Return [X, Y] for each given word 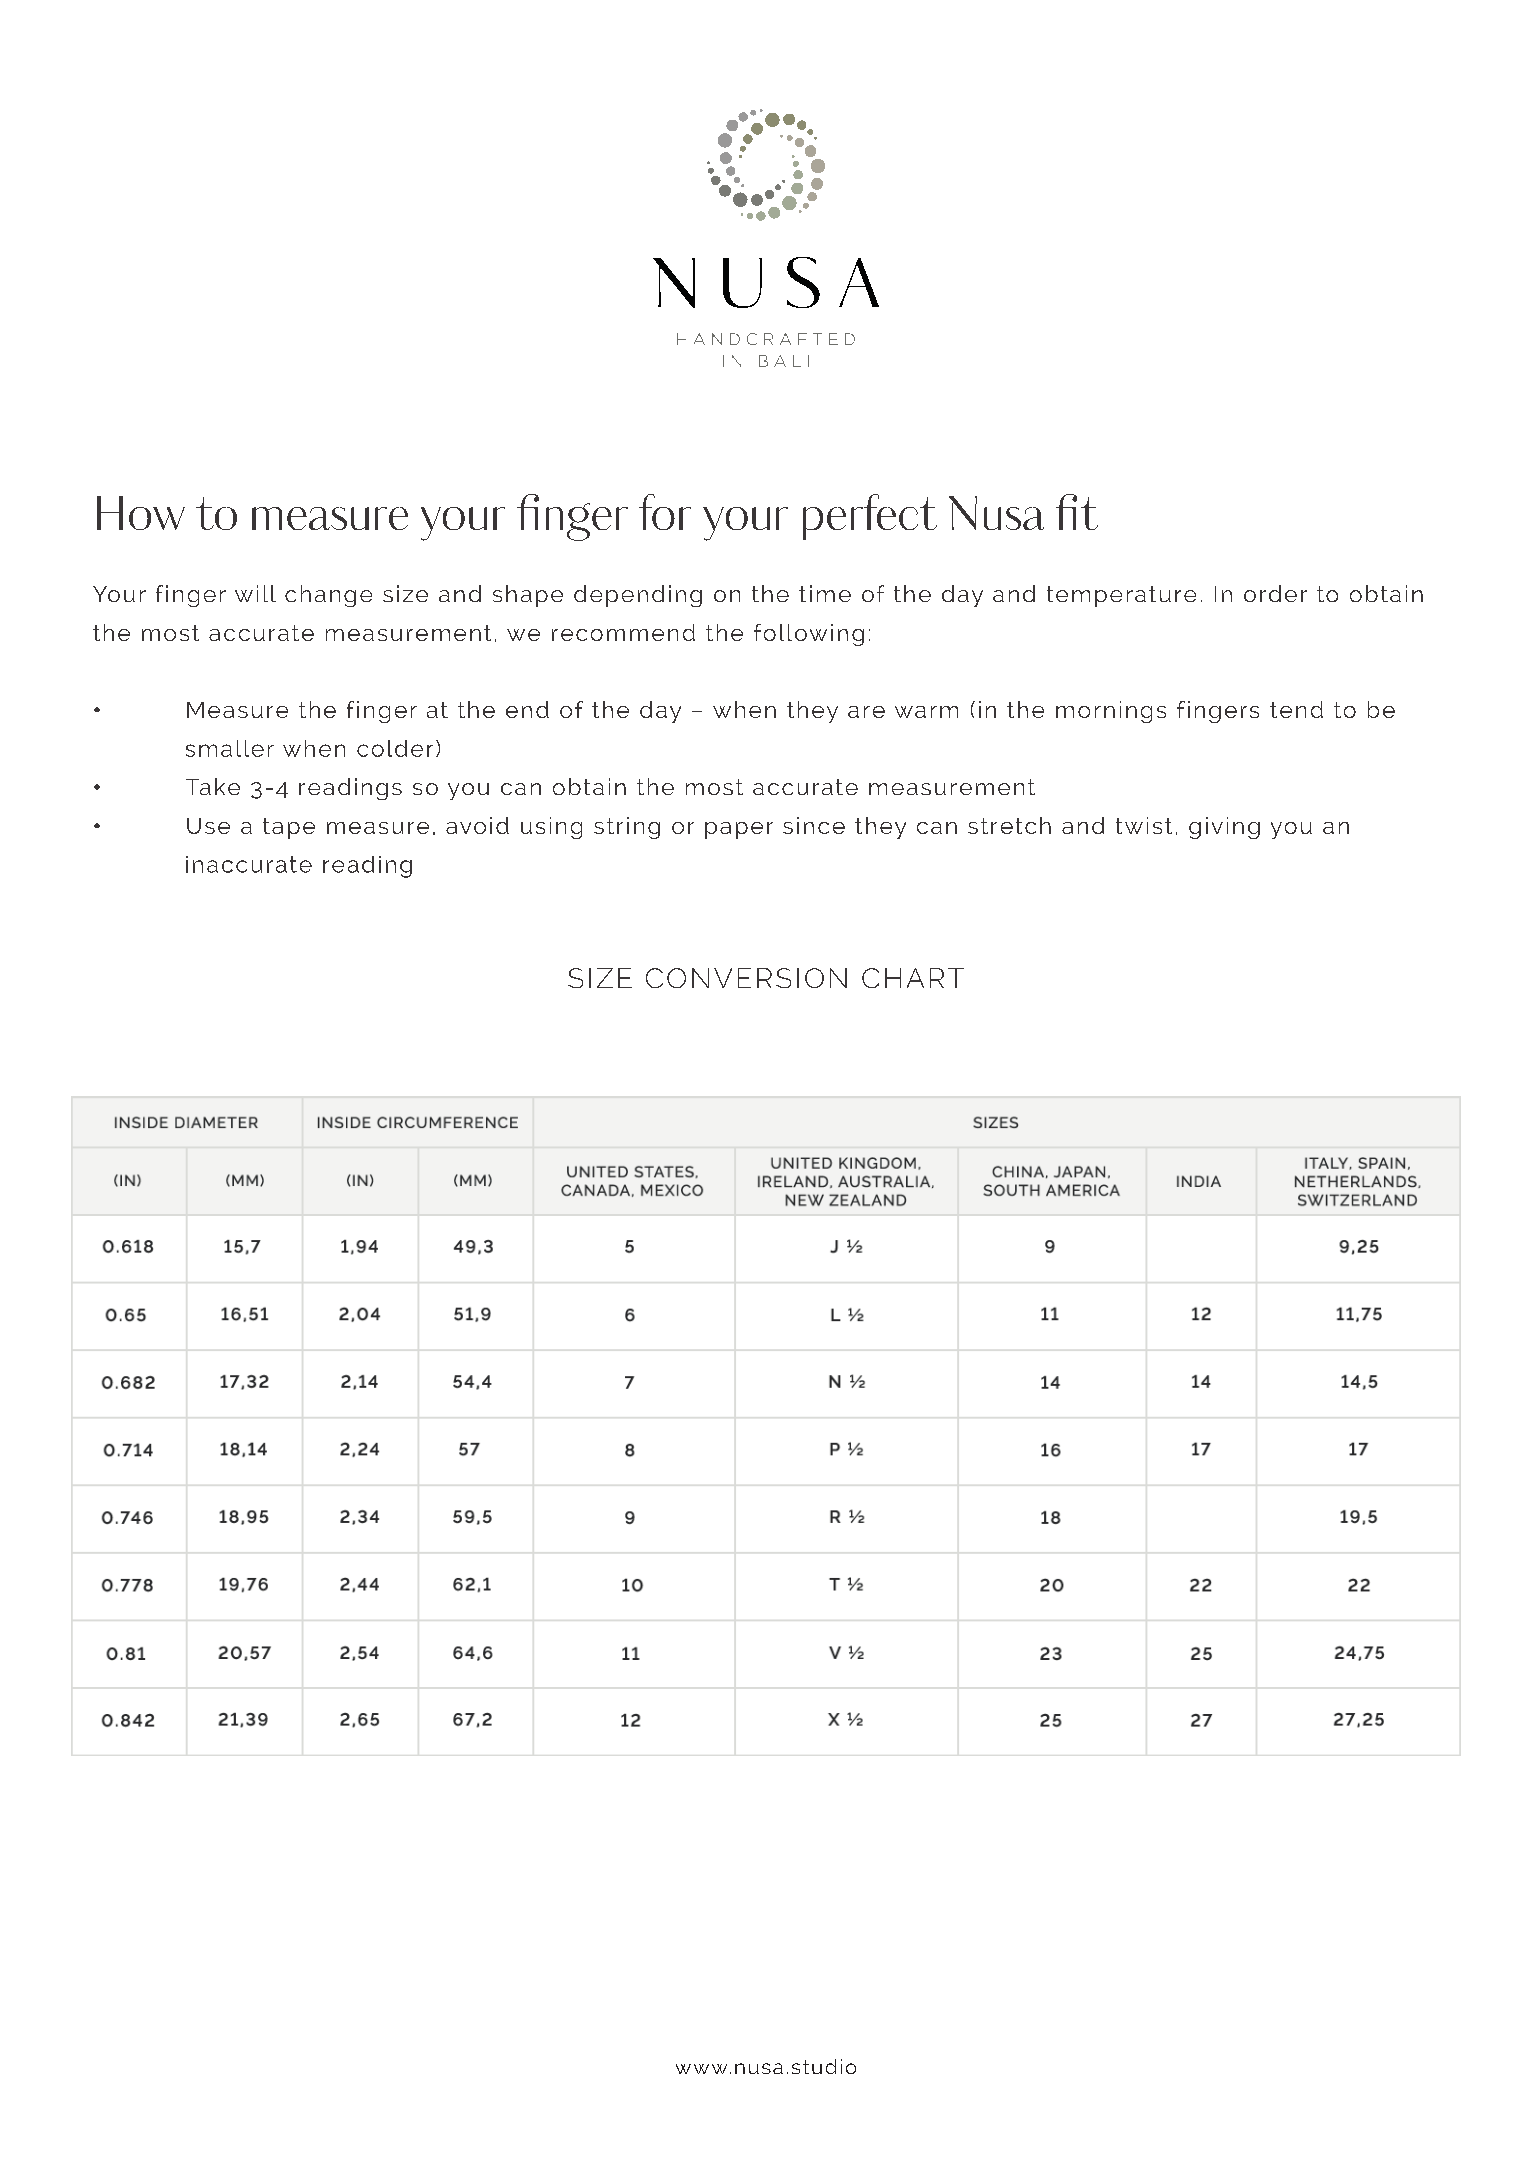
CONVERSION [746, 978]
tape [289, 828]
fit [1077, 512]
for [665, 512]
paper [739, 830]
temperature [1121, 596]
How [141, 513]
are [866, 712]
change [328, 596]
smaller [230, 748]
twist [1144, 825]
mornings [1111, 712]
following [809, 635]
